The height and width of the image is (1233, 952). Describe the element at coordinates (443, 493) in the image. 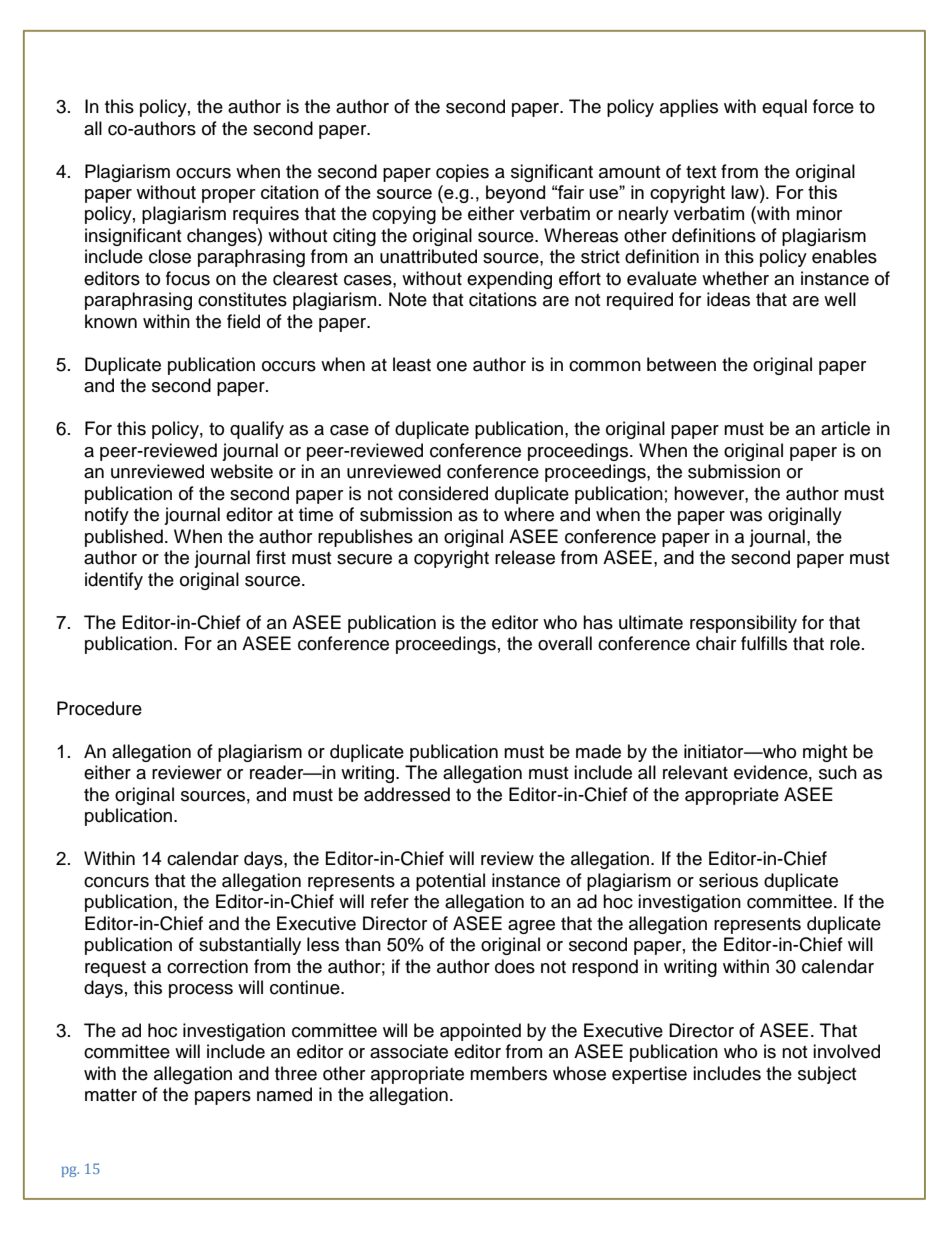

I see `considered` at that location.
